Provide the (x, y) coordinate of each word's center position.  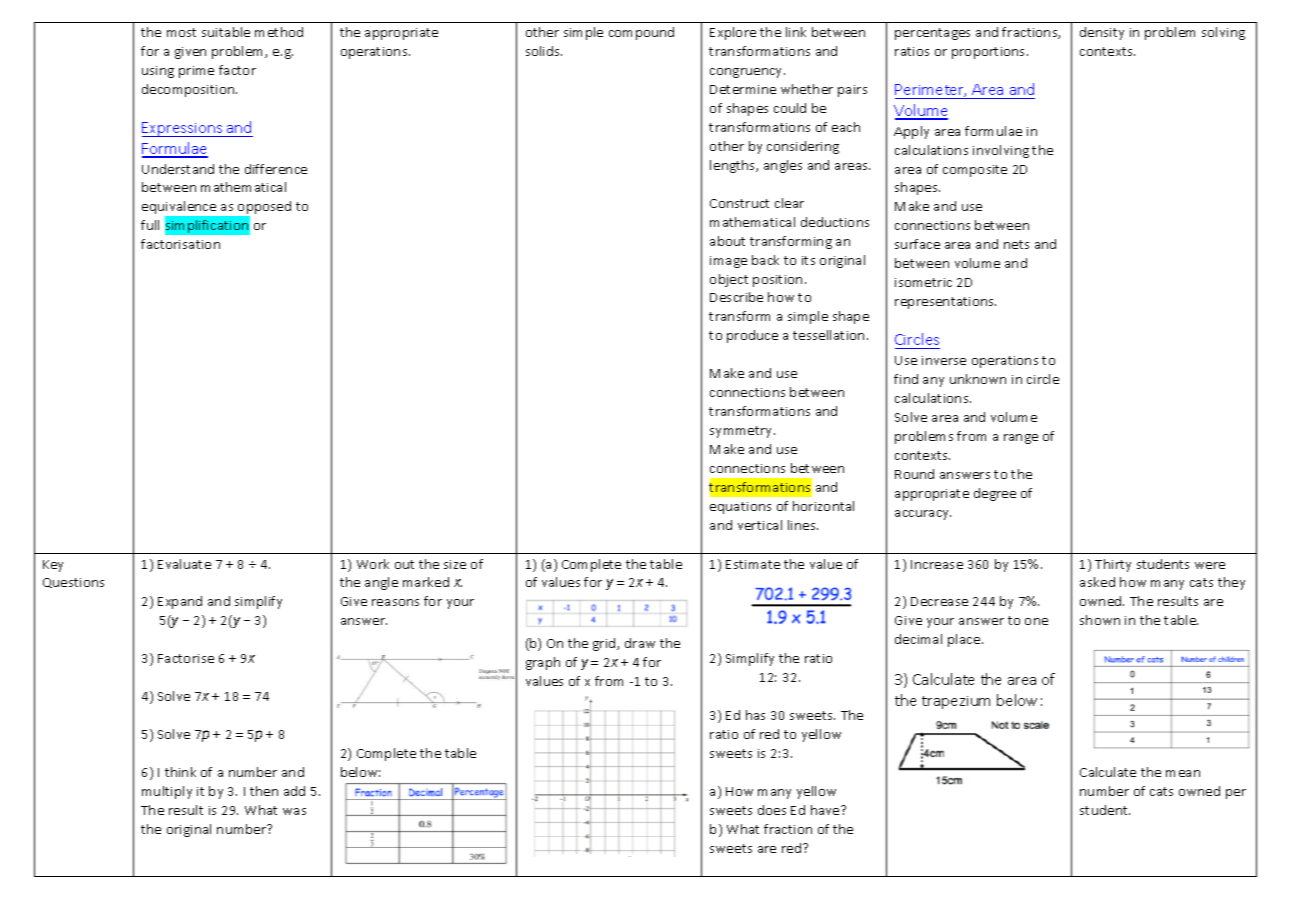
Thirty (1113, 565)
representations (945, 303)
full (150, 225)
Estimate (753, 564)
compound (641, 33)
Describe (736, 297)
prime (196, 72)
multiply (167, 792)
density (1102, 33)
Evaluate (184, 564)
